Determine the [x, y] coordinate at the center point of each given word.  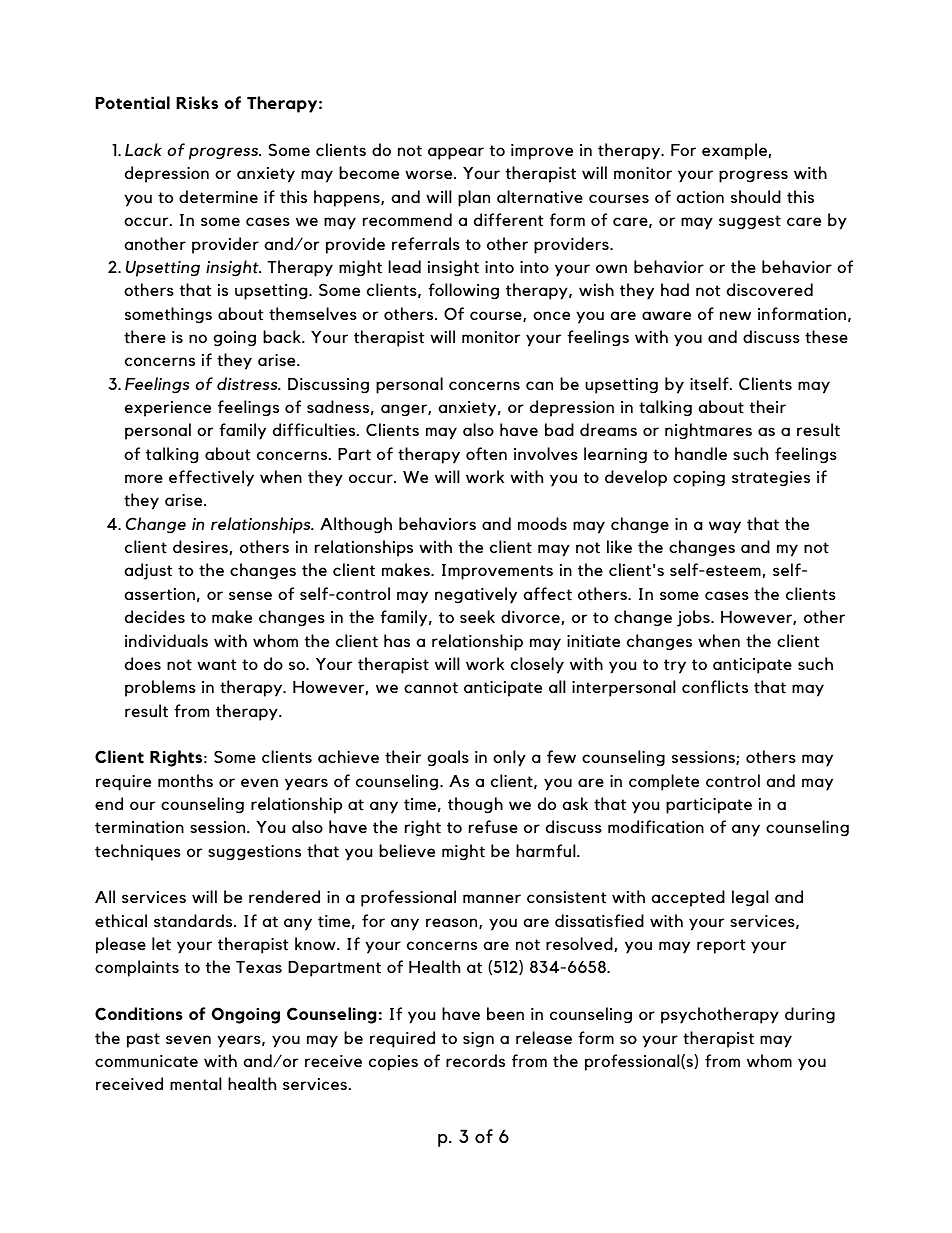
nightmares [708, 431]
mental [196, 1084]
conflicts [715, 687]
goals [448, 758]
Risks [197, 102]
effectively [211, 478]
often [486, 454]
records [475, 1060]
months [185, 781]
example [734, 151]
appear [456, 153]
